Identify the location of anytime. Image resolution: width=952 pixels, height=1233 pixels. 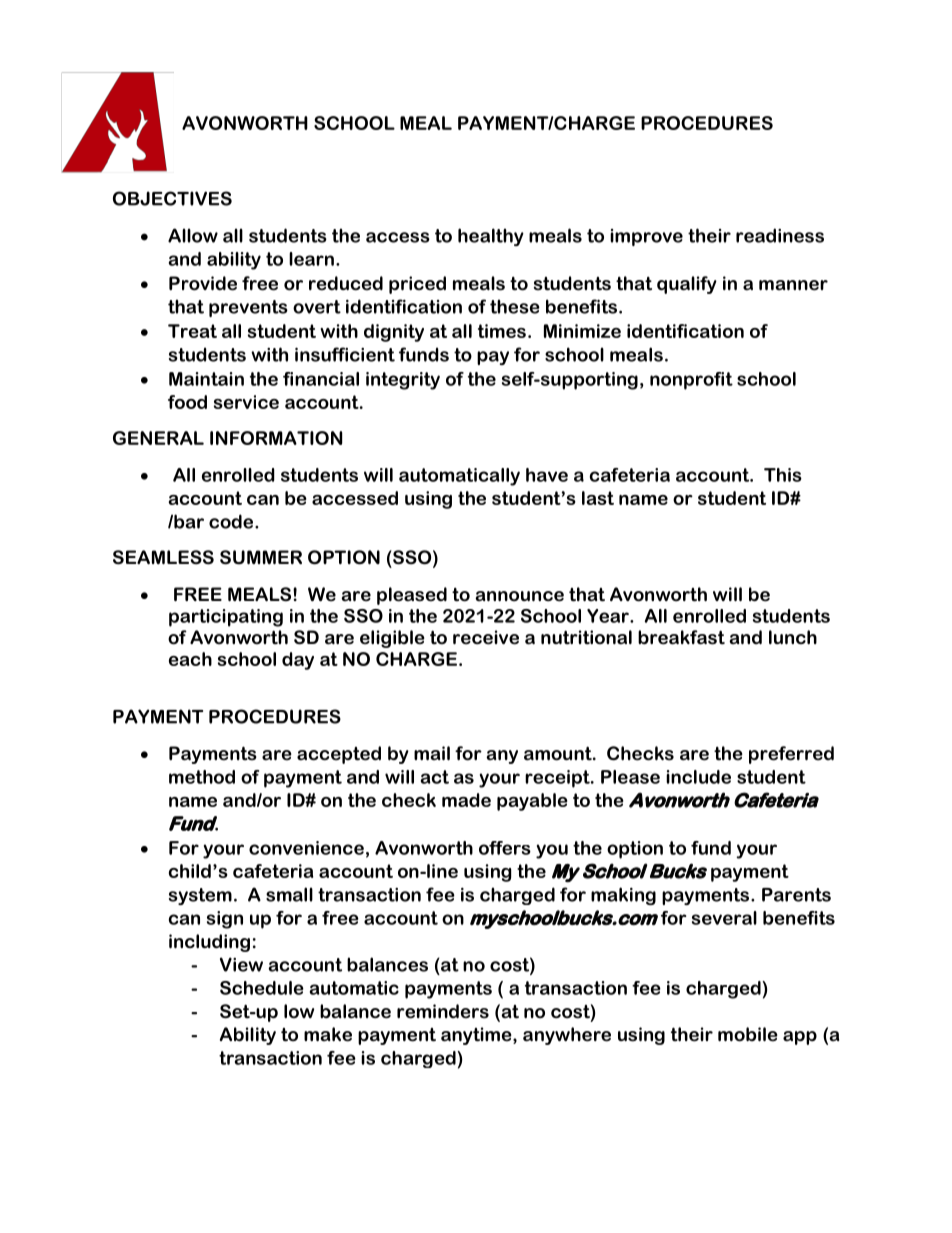
(477, 1036).
